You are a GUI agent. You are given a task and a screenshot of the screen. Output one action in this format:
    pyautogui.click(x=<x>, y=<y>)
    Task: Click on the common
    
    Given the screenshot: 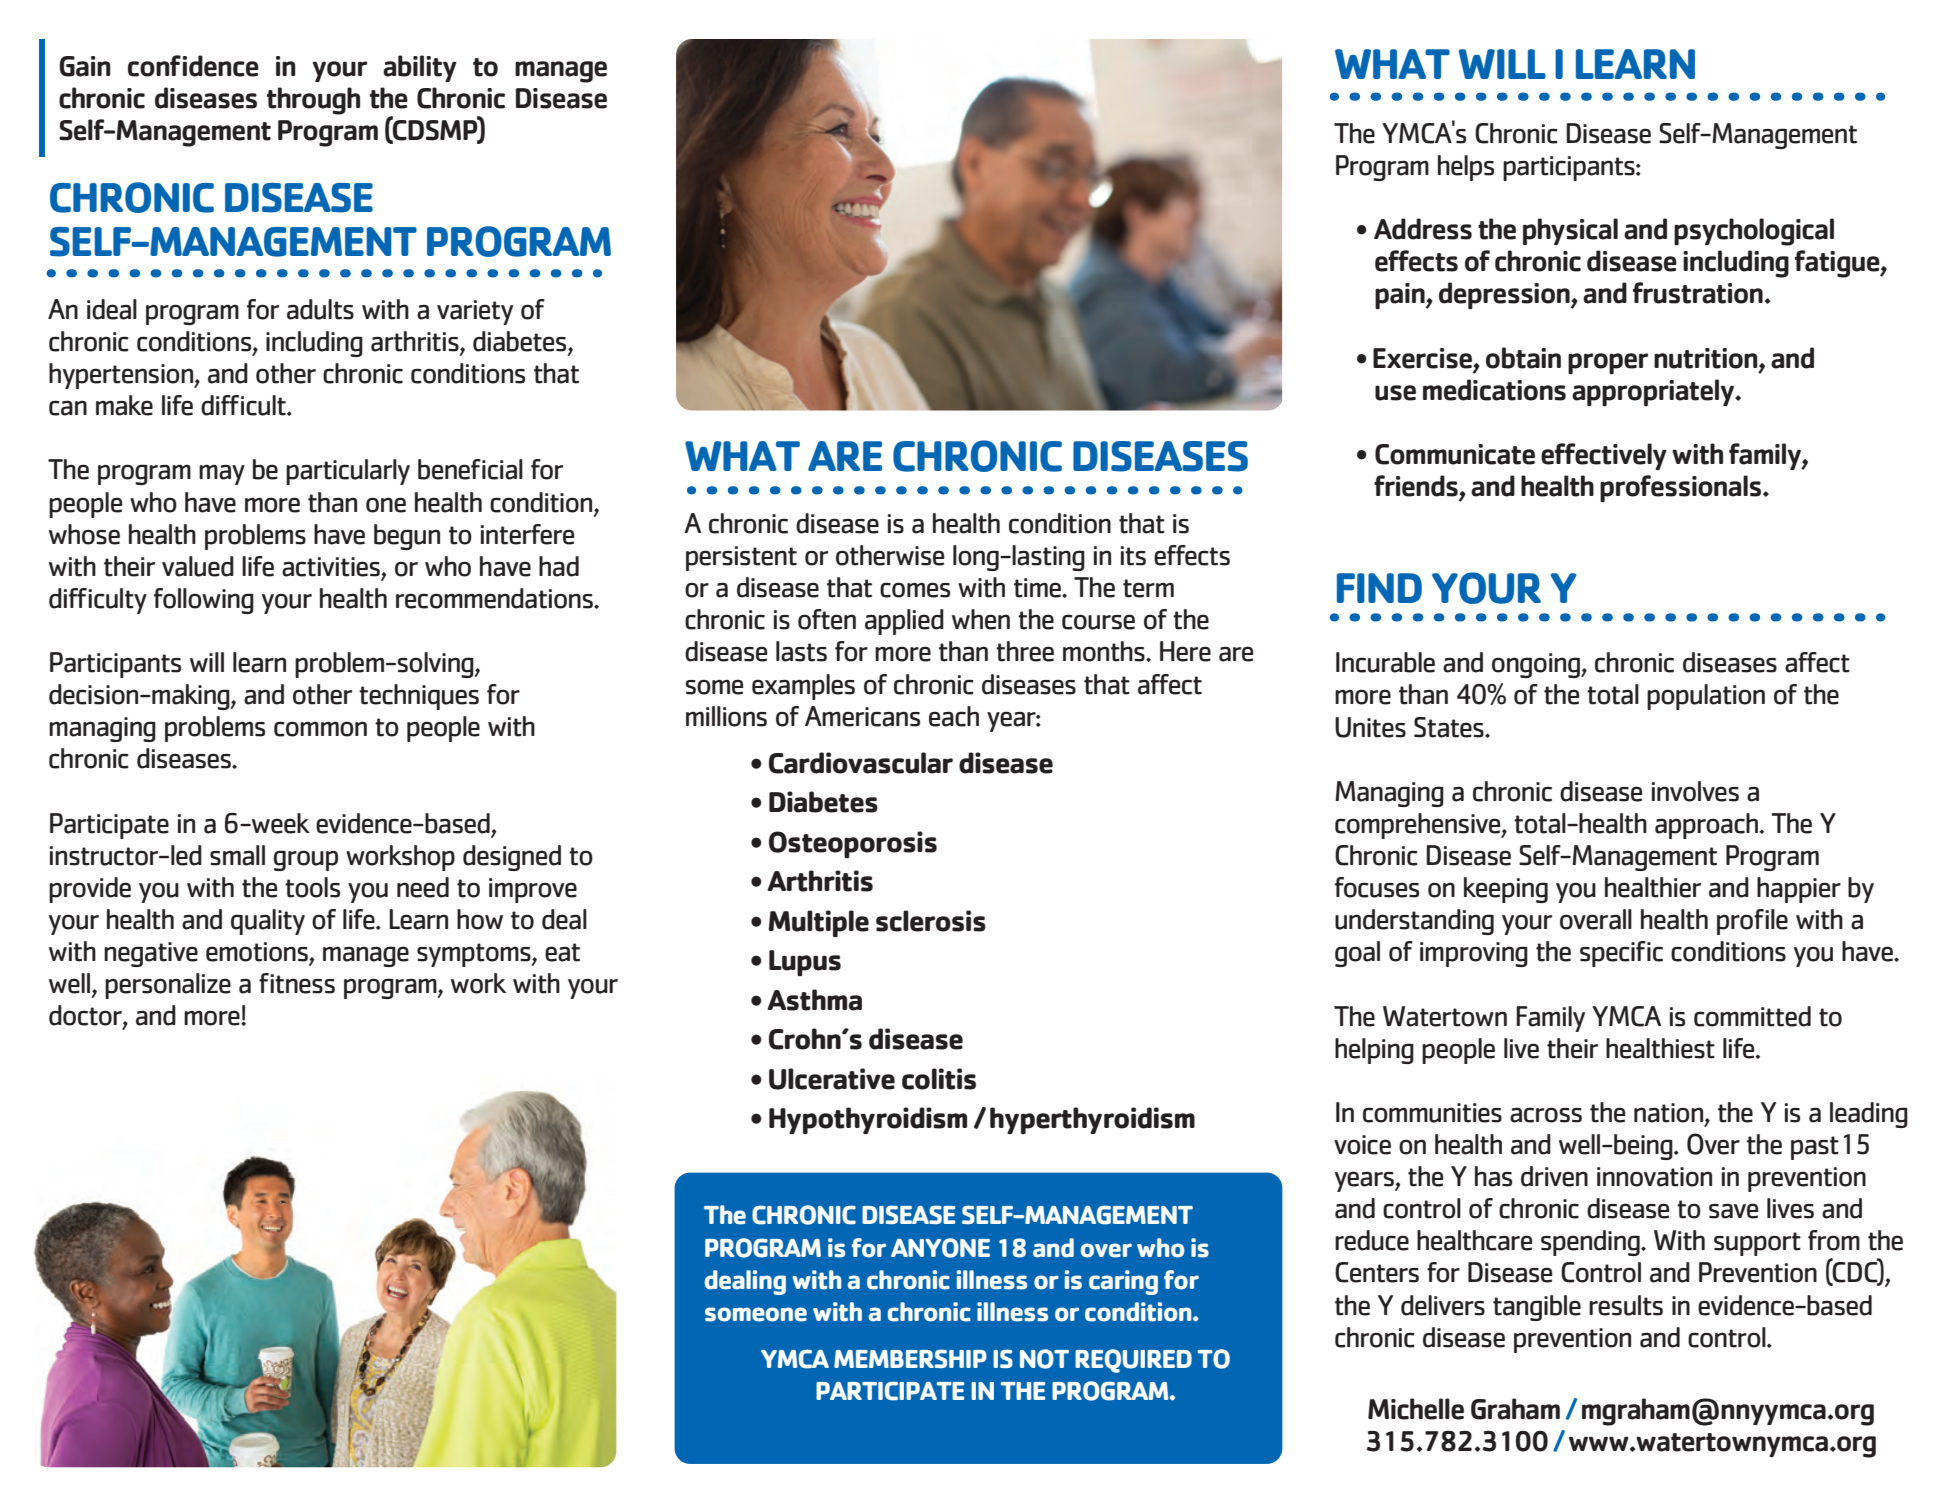 What is the action you would take?
    pyautogui.click(x=320, y=729)
